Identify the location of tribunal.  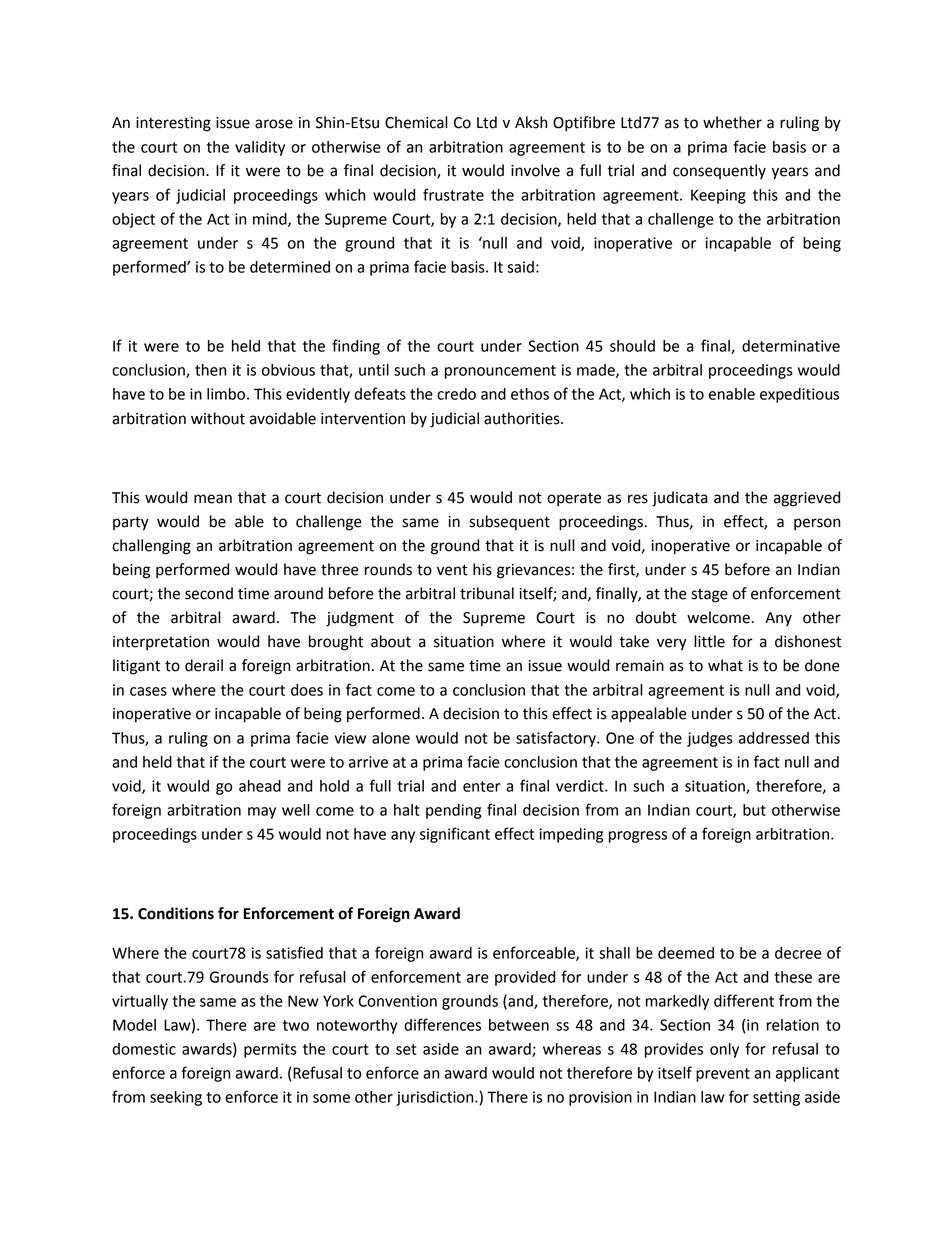
(487, 593).
